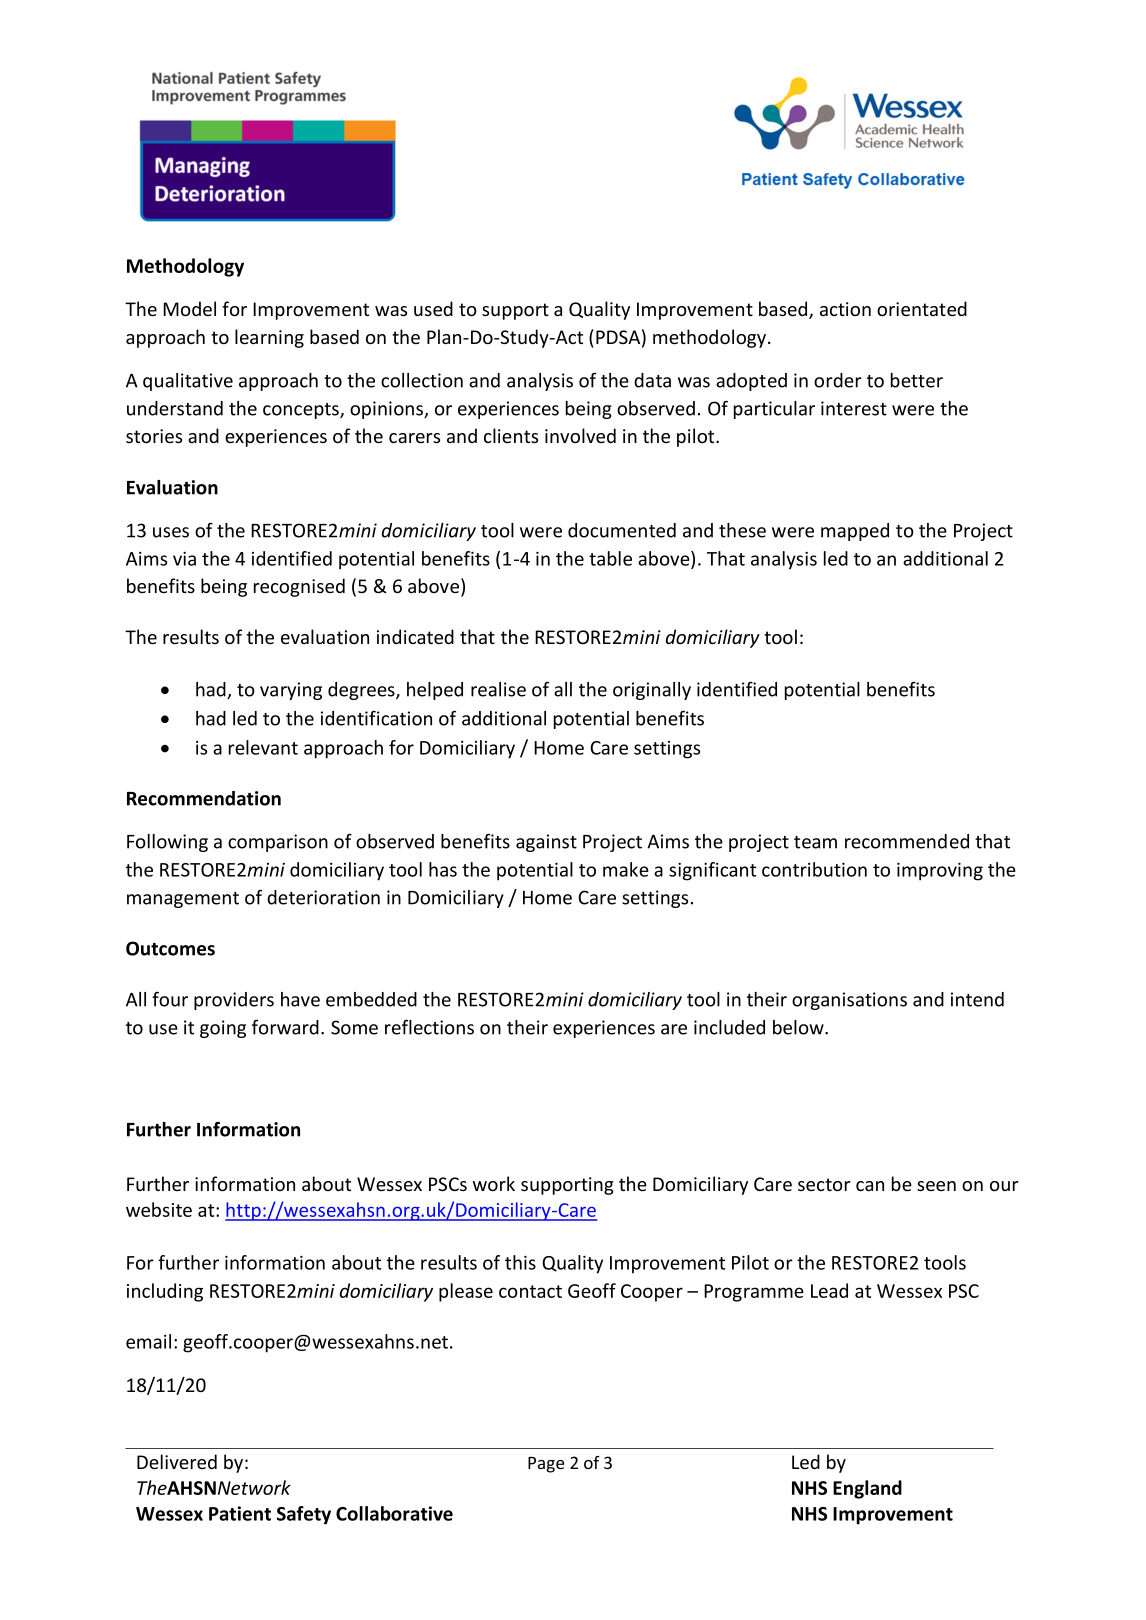  What do you see at coordinates (824, 1184) in the image?
I see `sector` at bounding box center [824, 1184].
